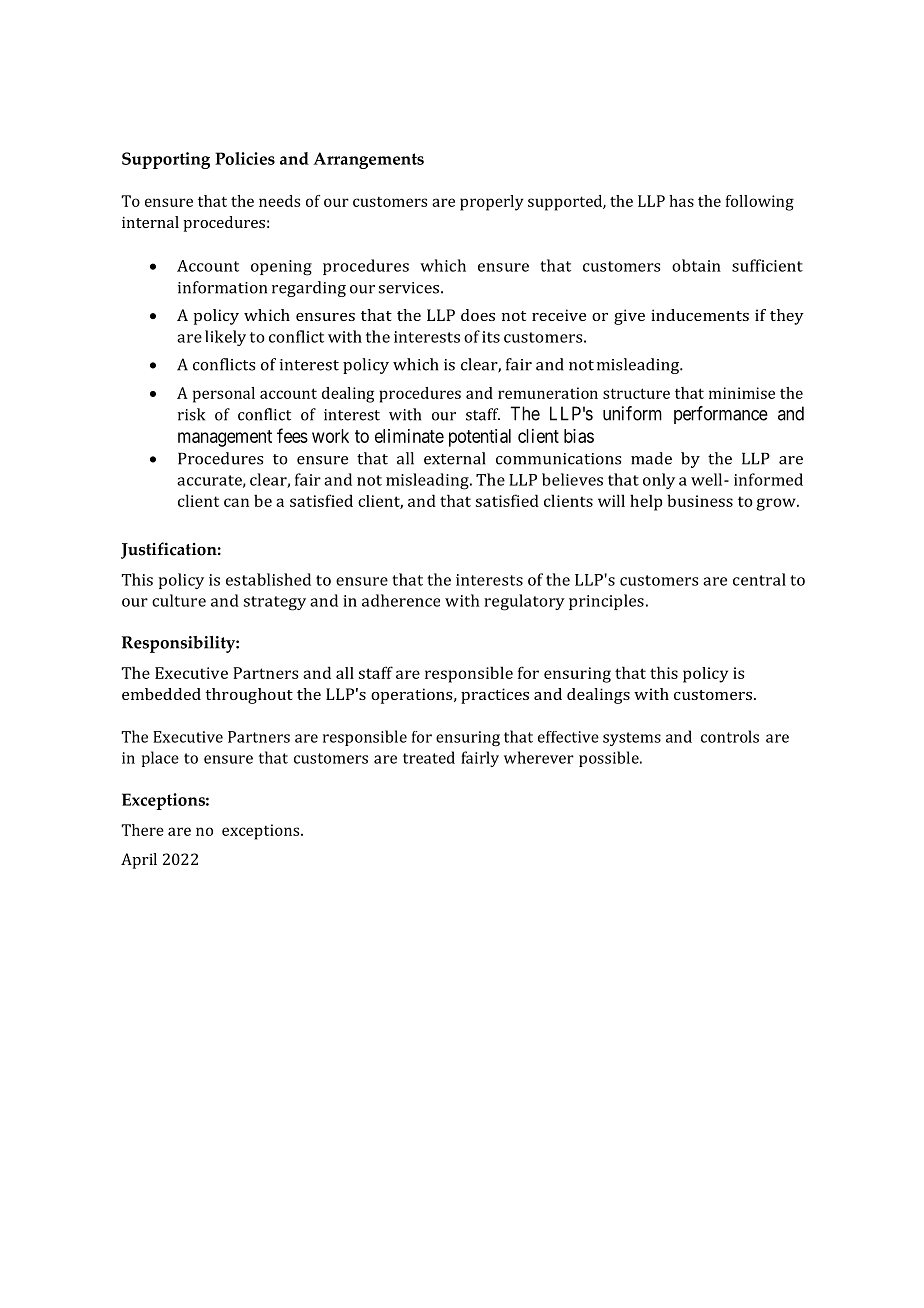 The width and height of the screenshot is (924, 1308). I want to click on inducements, so click(700, 315).
